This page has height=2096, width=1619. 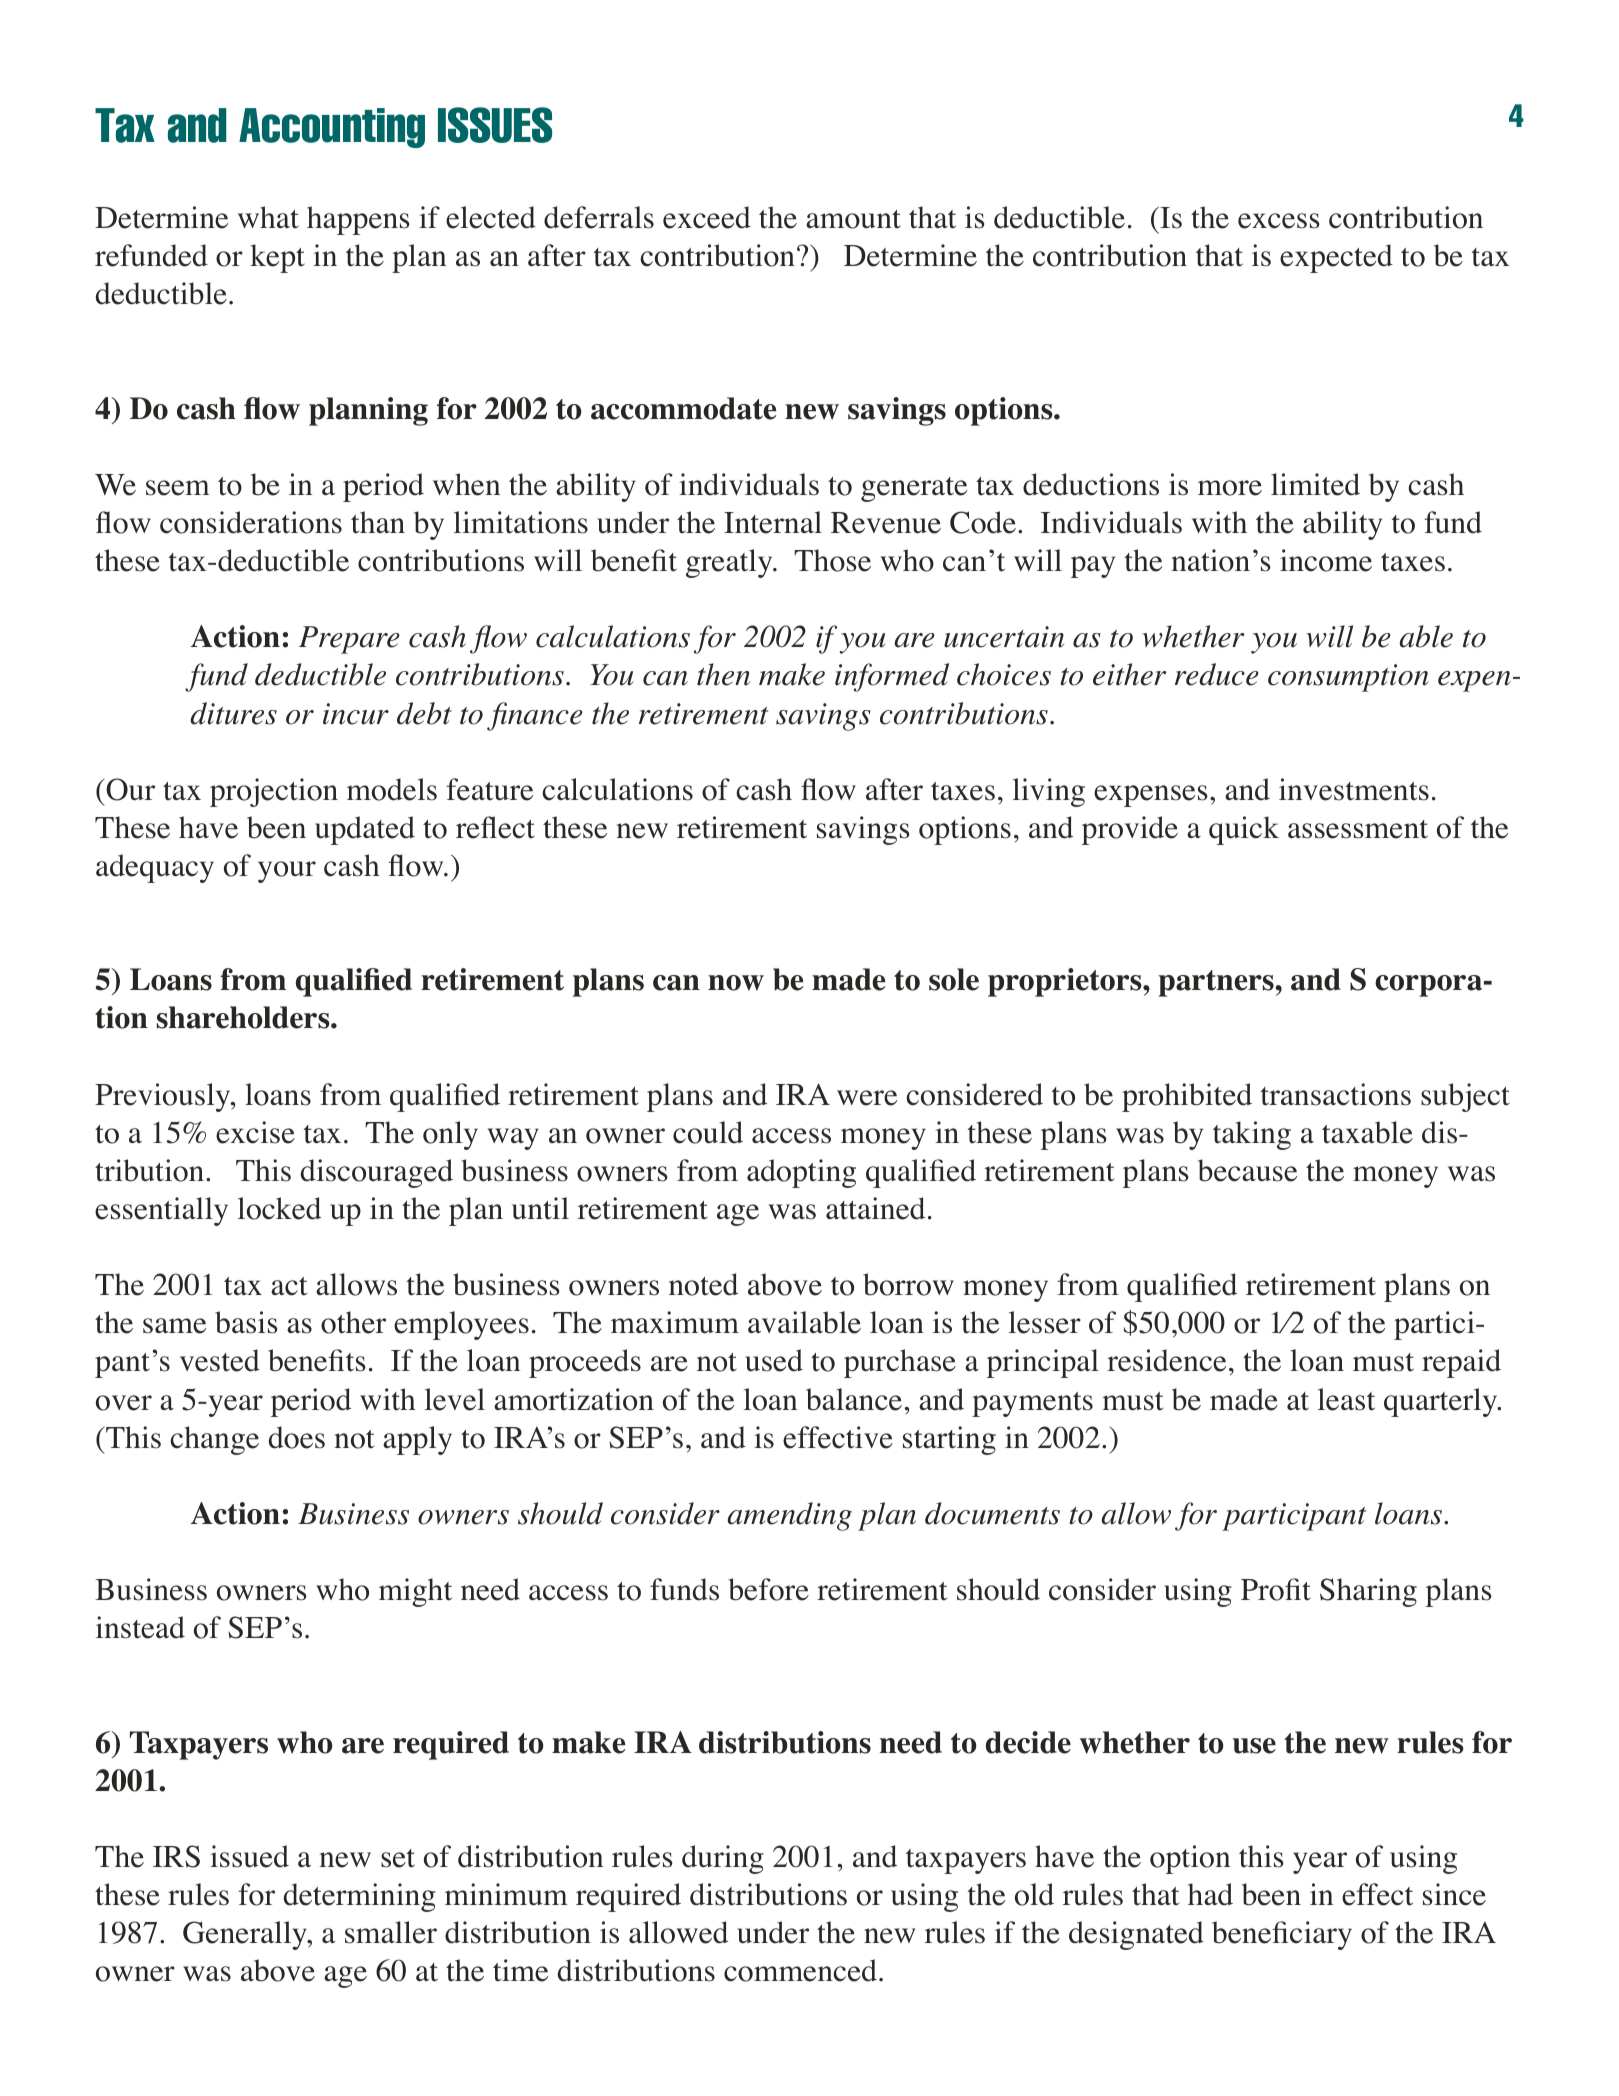 I want to click on Those, so click(x=832, y=560).
